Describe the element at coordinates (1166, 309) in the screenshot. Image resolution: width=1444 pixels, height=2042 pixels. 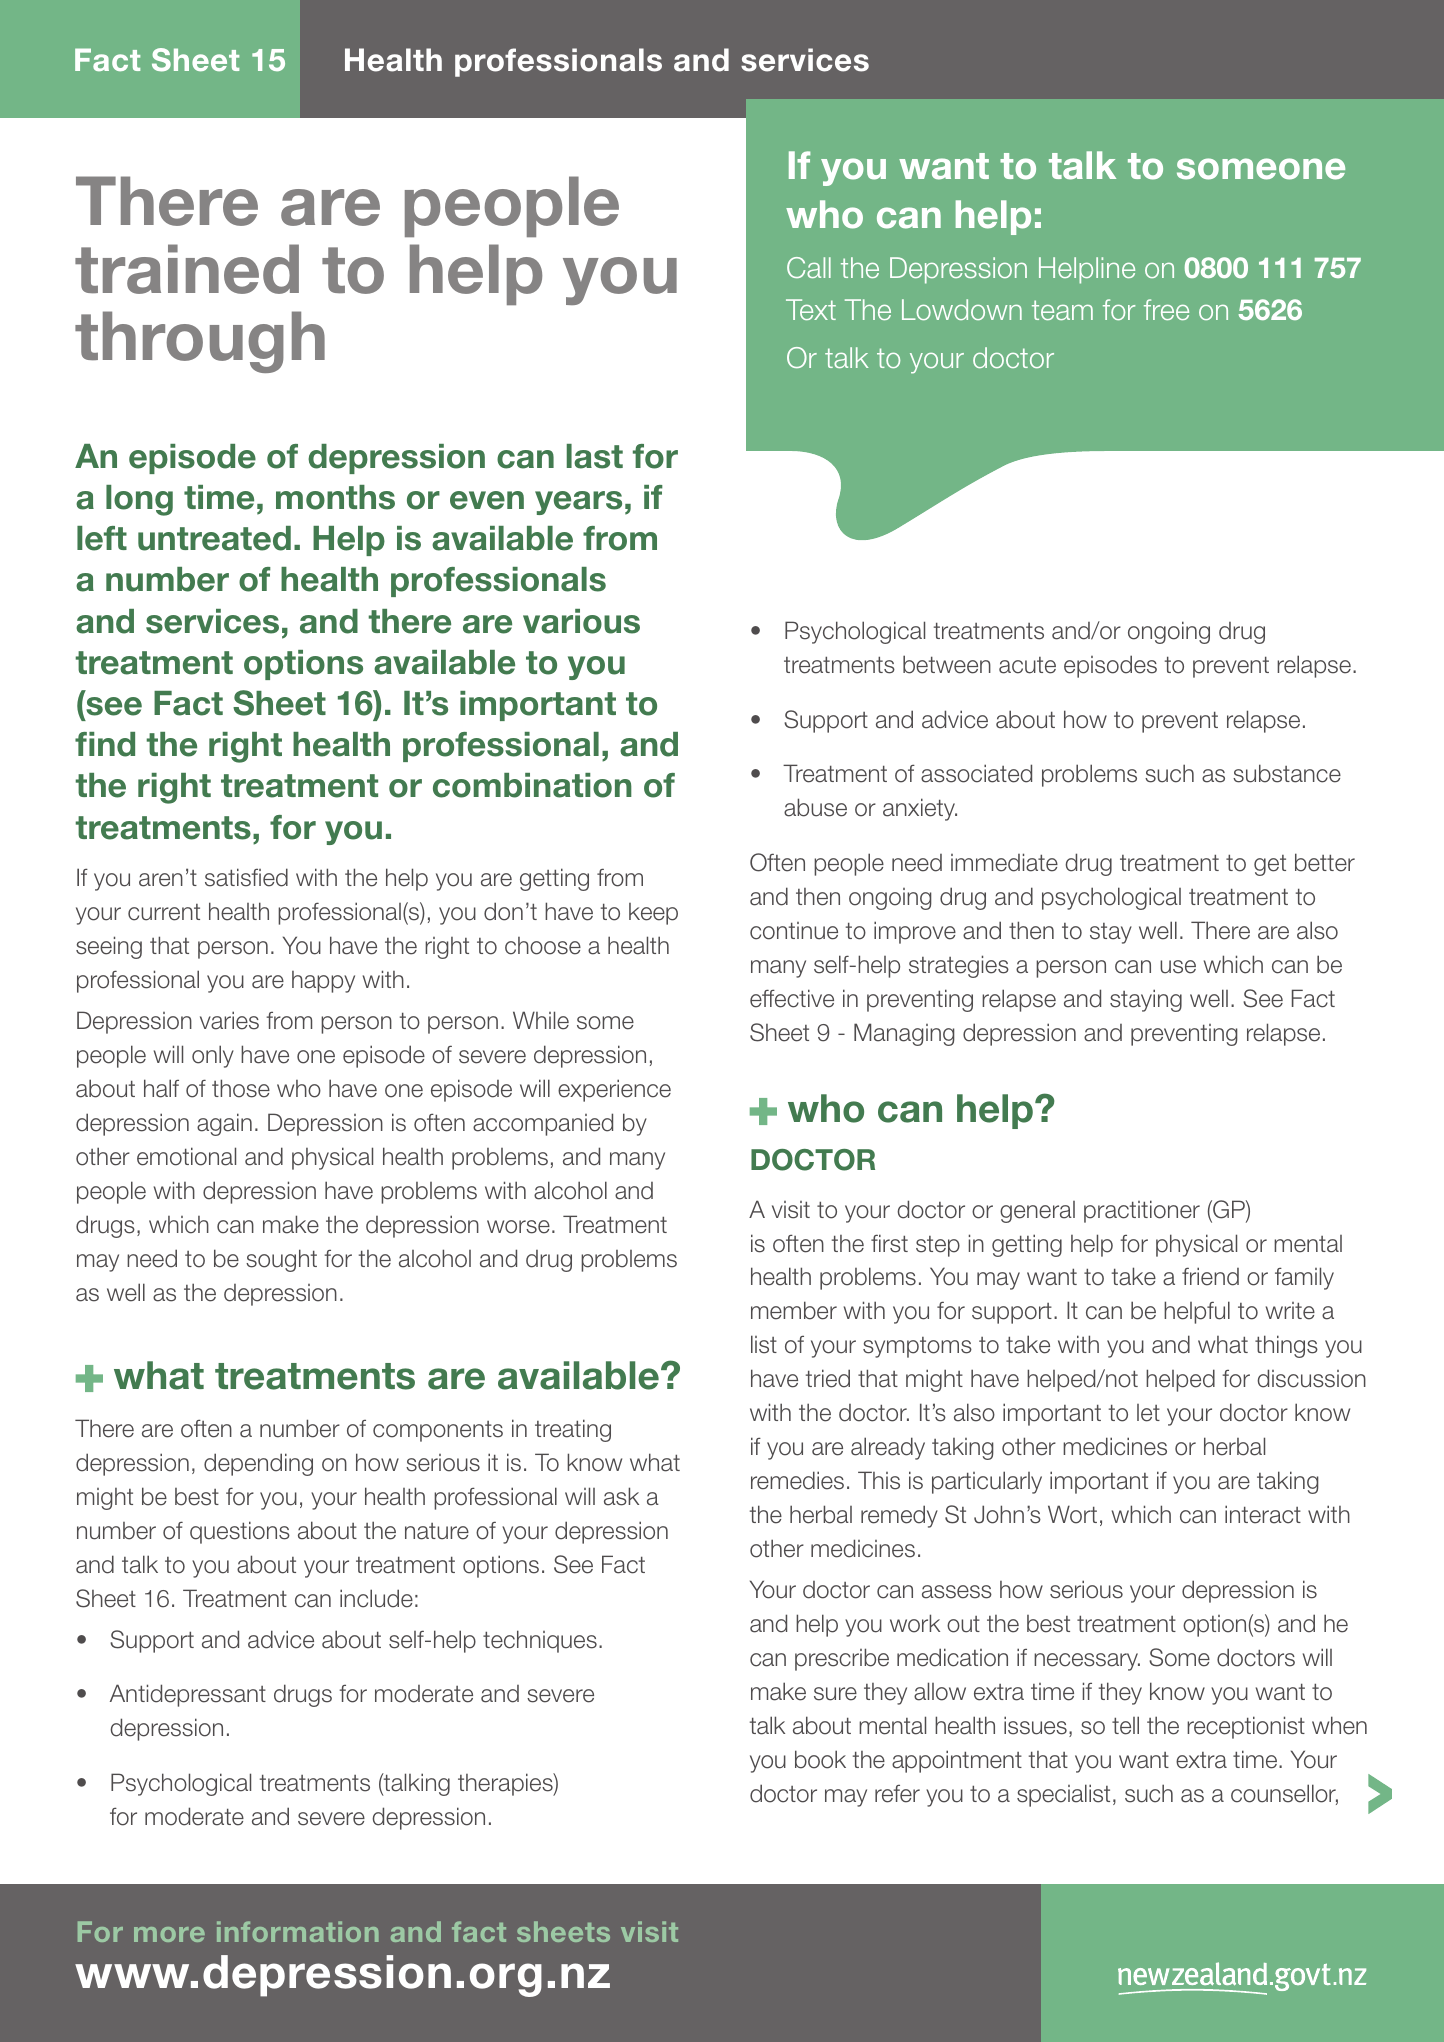
I see `free` at that location.
